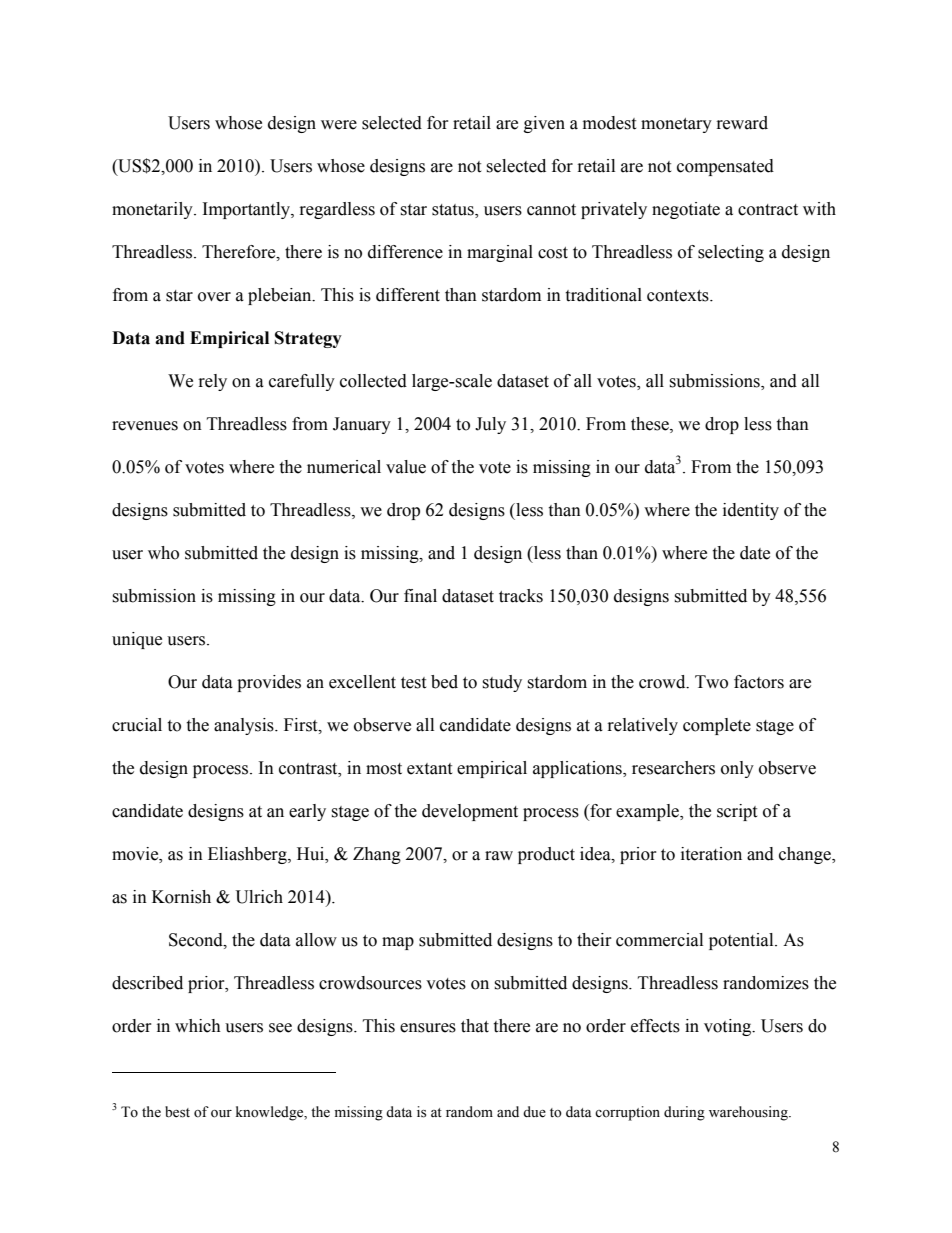  What do you see at coordinates (429, 769) in the image?
I see `extant` at bounding box center [429, 769].
